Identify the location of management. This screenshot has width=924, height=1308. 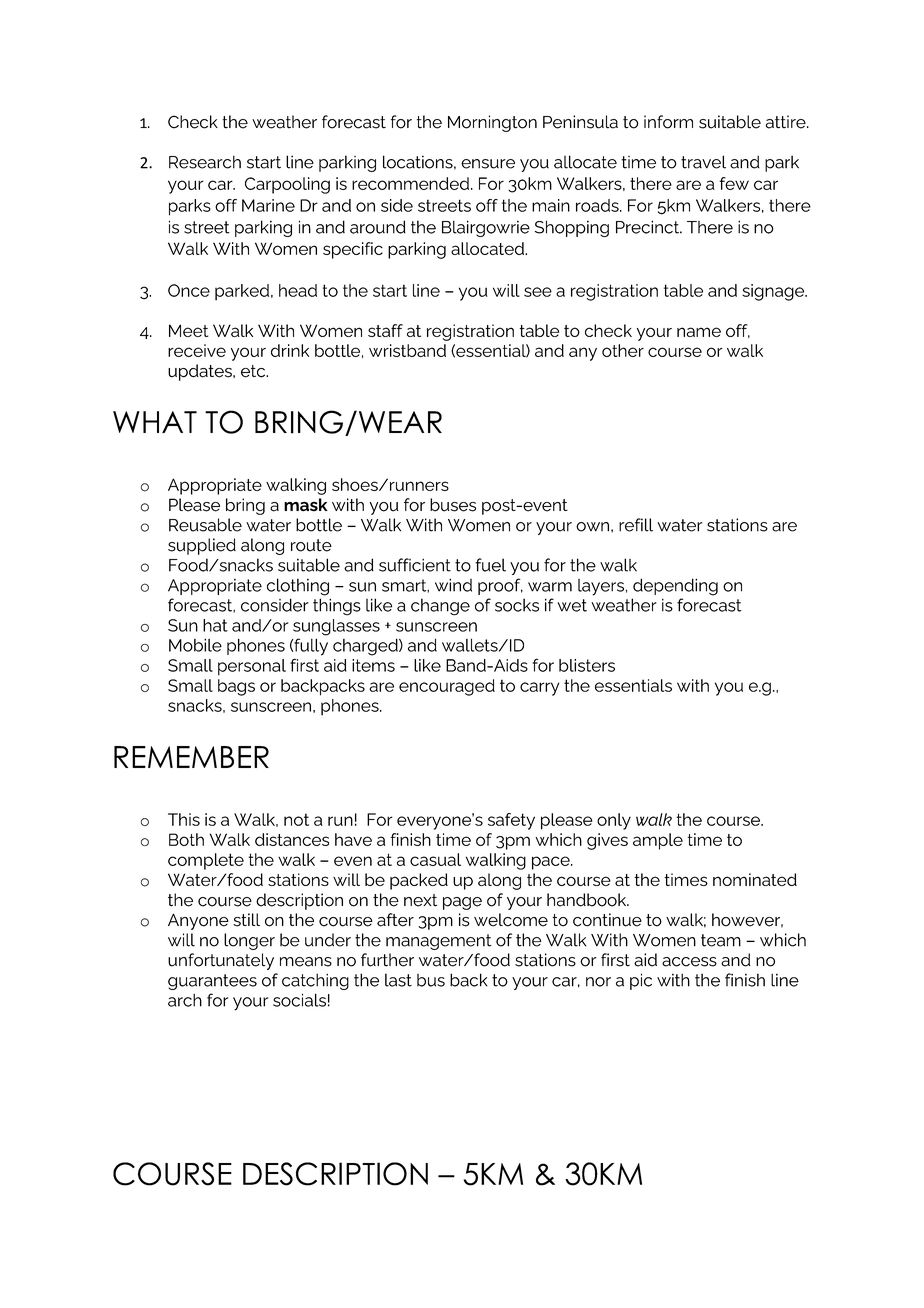
(439, 942).
